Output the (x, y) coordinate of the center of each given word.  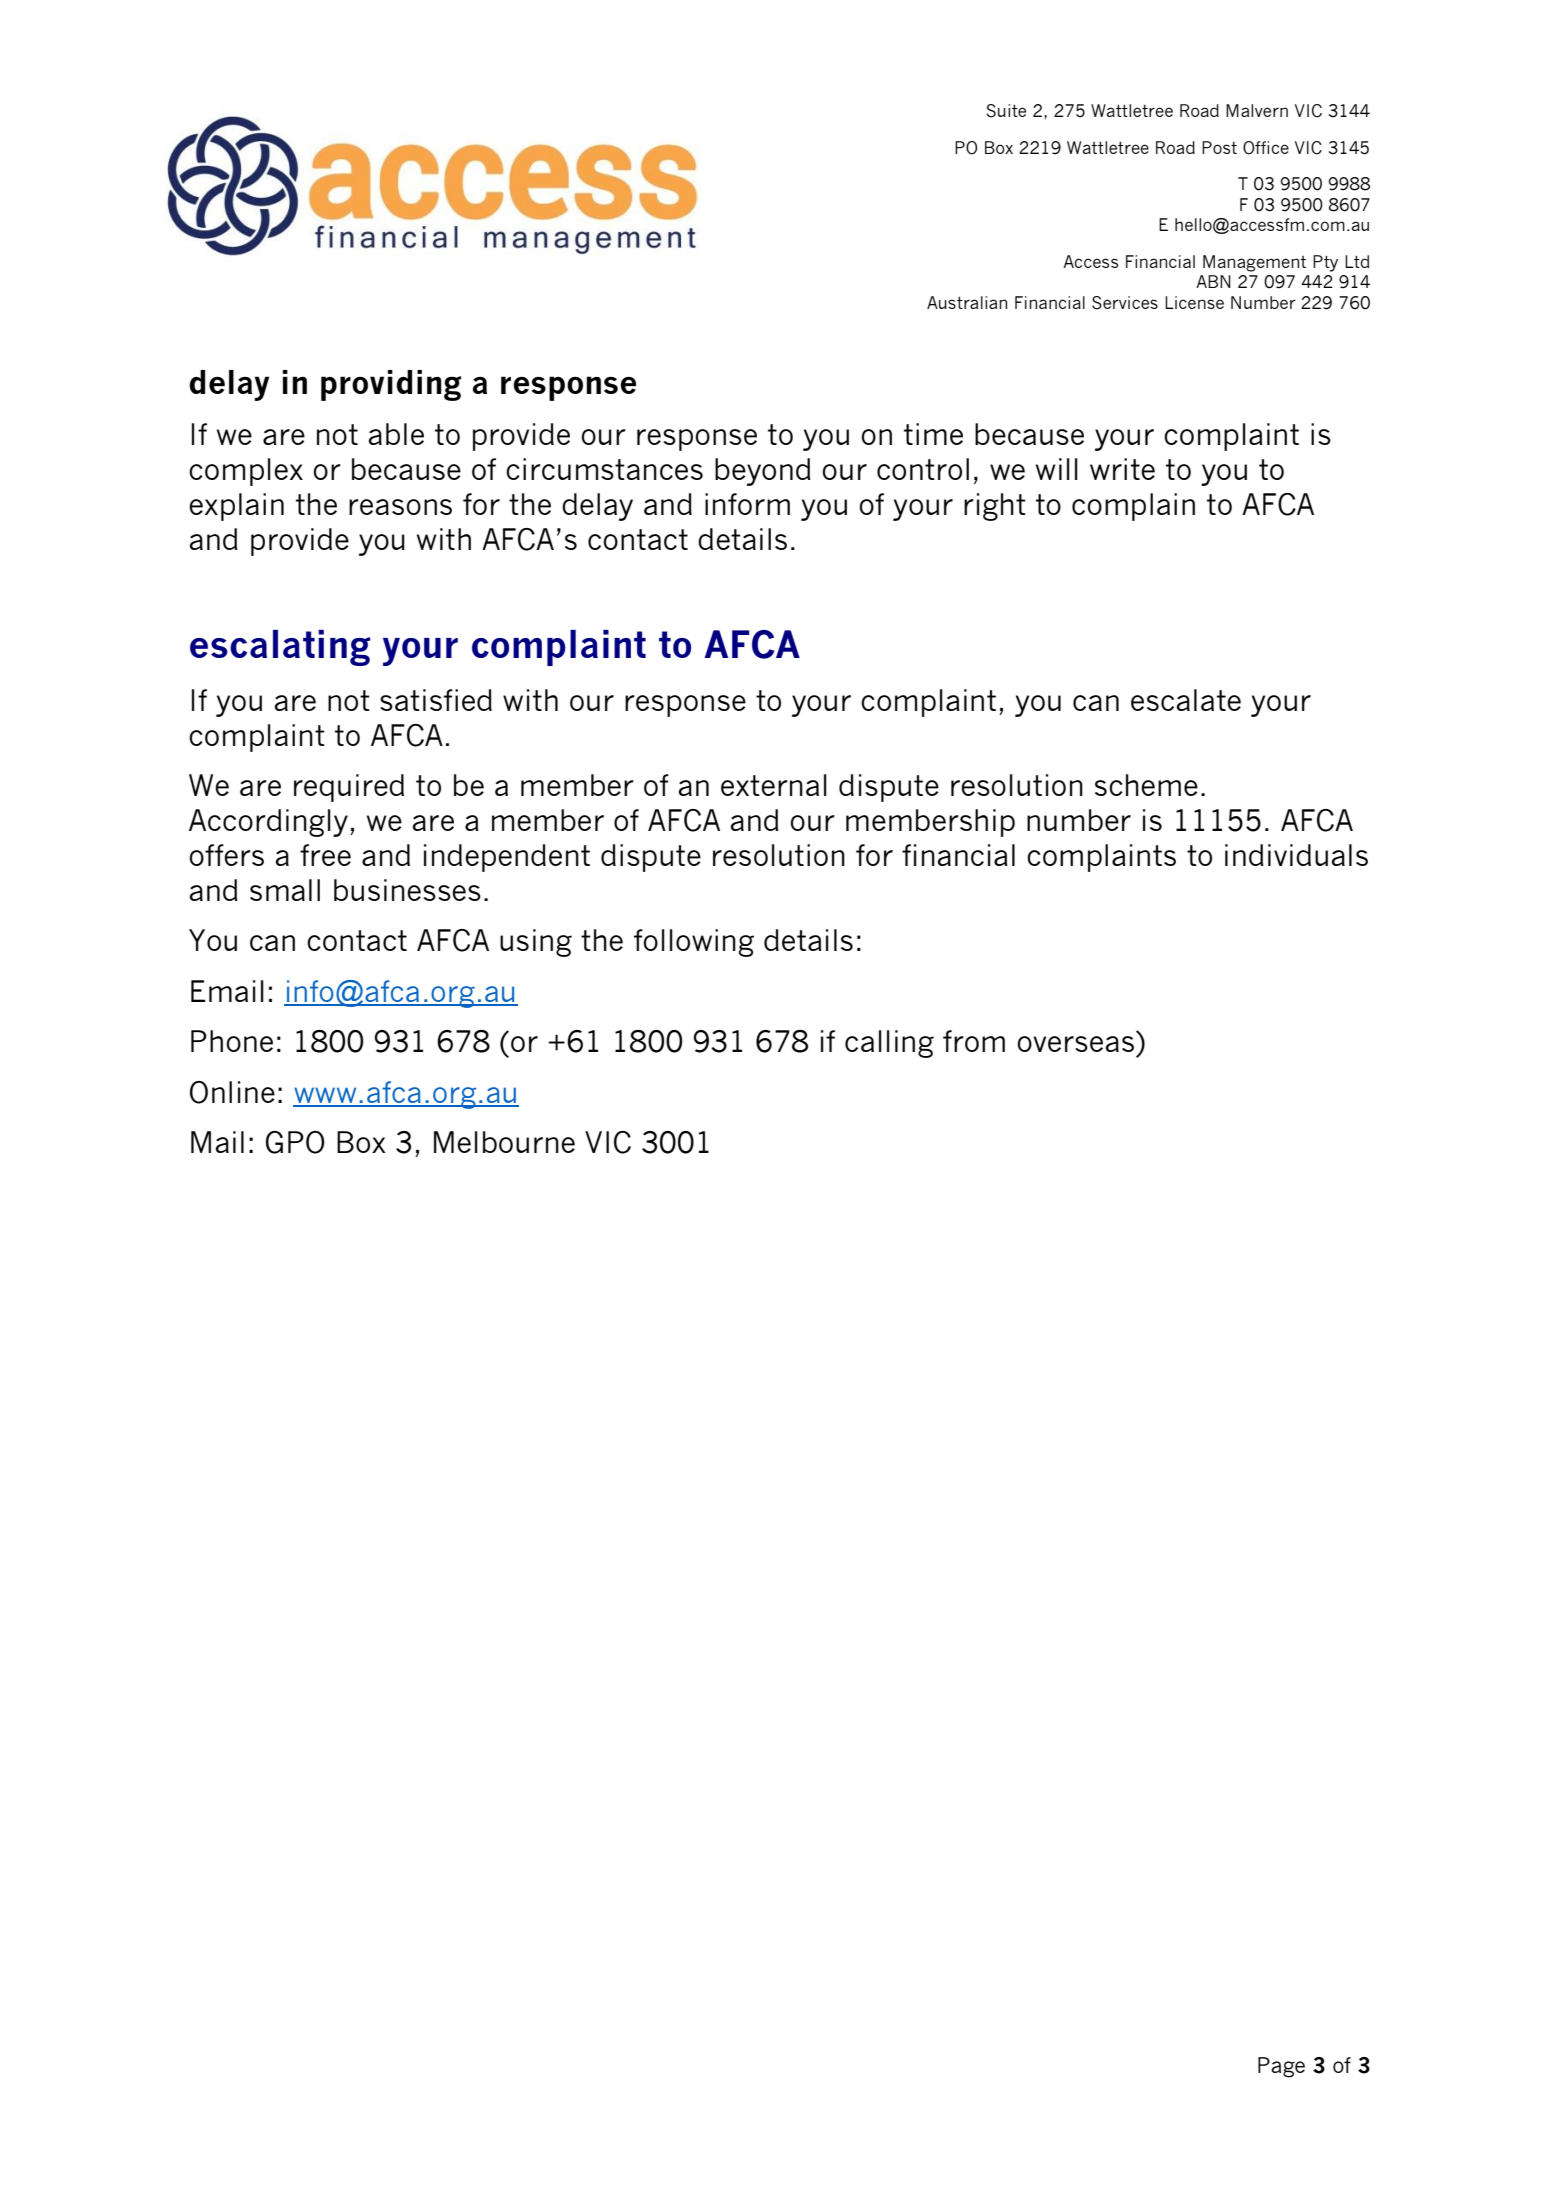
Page (1281, 2067)
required (349, 788)
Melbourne (504, 1142)
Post (1219, 147)
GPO (295, 1142)
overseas (1075, 1044)
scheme (1146, 785)
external (774, 785)
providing (391, 385)
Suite (1006, 111)
